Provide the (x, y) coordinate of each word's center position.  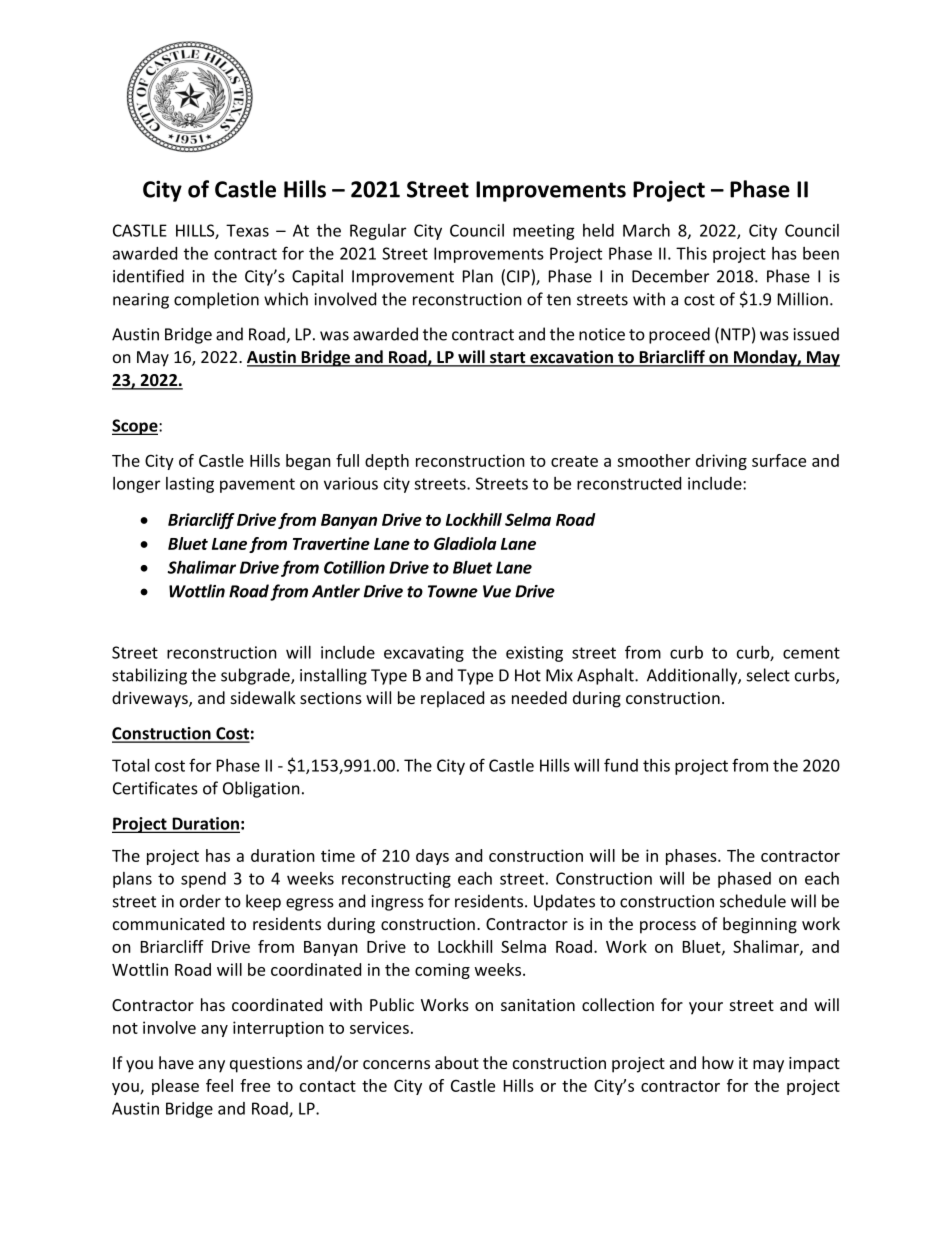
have (176, 1062)
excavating (424, 654)
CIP (519, 276)
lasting (190, 485)
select (768, 675)
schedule (753, 901)
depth (387, 462)
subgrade (256, 676)
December (670, 276)
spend (203, 880)
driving (721, 462)
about (457, 1062)
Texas (247, 230)
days (432, 857)
